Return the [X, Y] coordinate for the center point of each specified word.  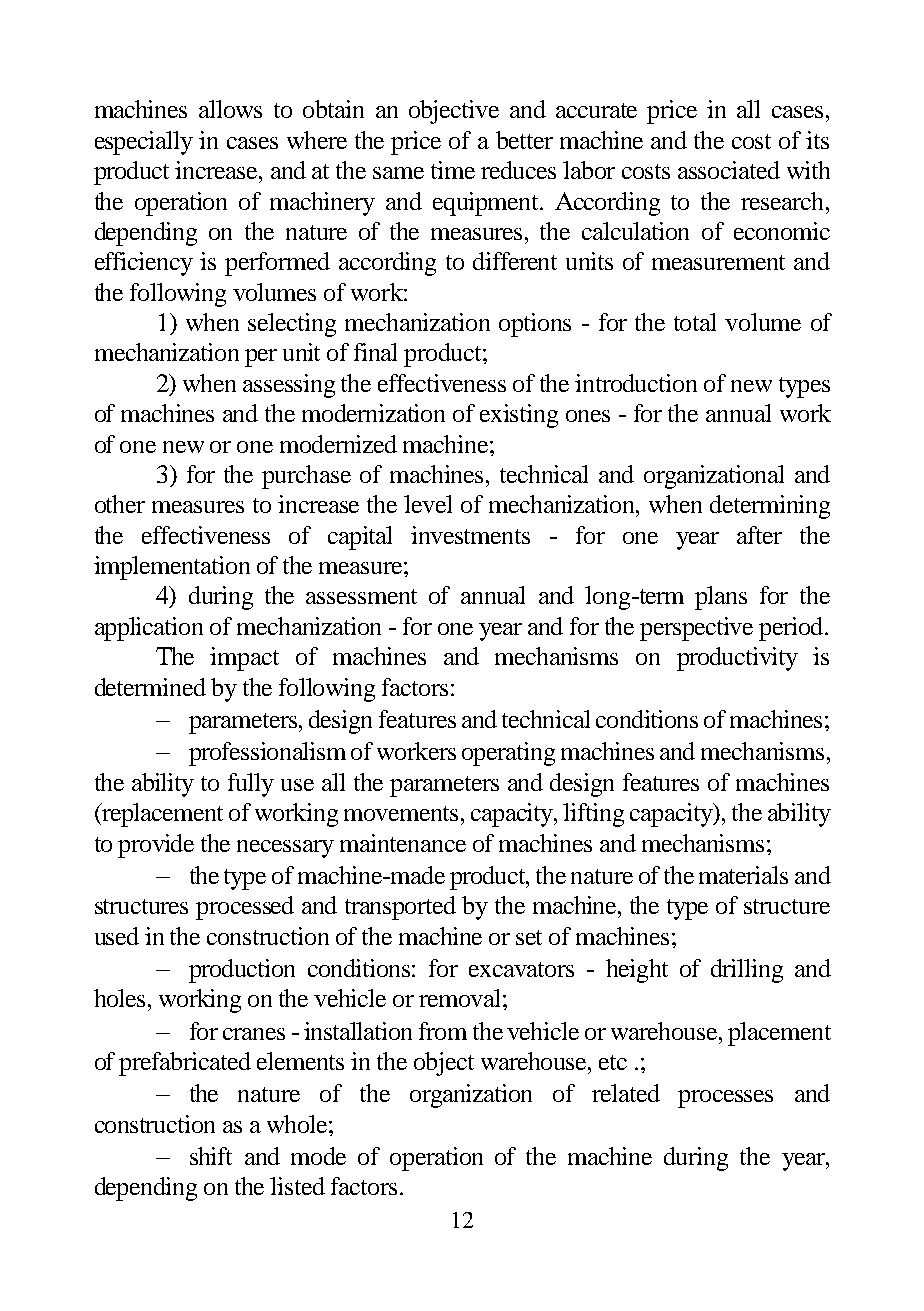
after [759, 535]
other [120, 504]
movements [401, 813]
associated [729, 170]
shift [211, 1156]
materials [743, 875]
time [453, 170]
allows [230, 109]
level [428, 504]
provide [156, 846]
